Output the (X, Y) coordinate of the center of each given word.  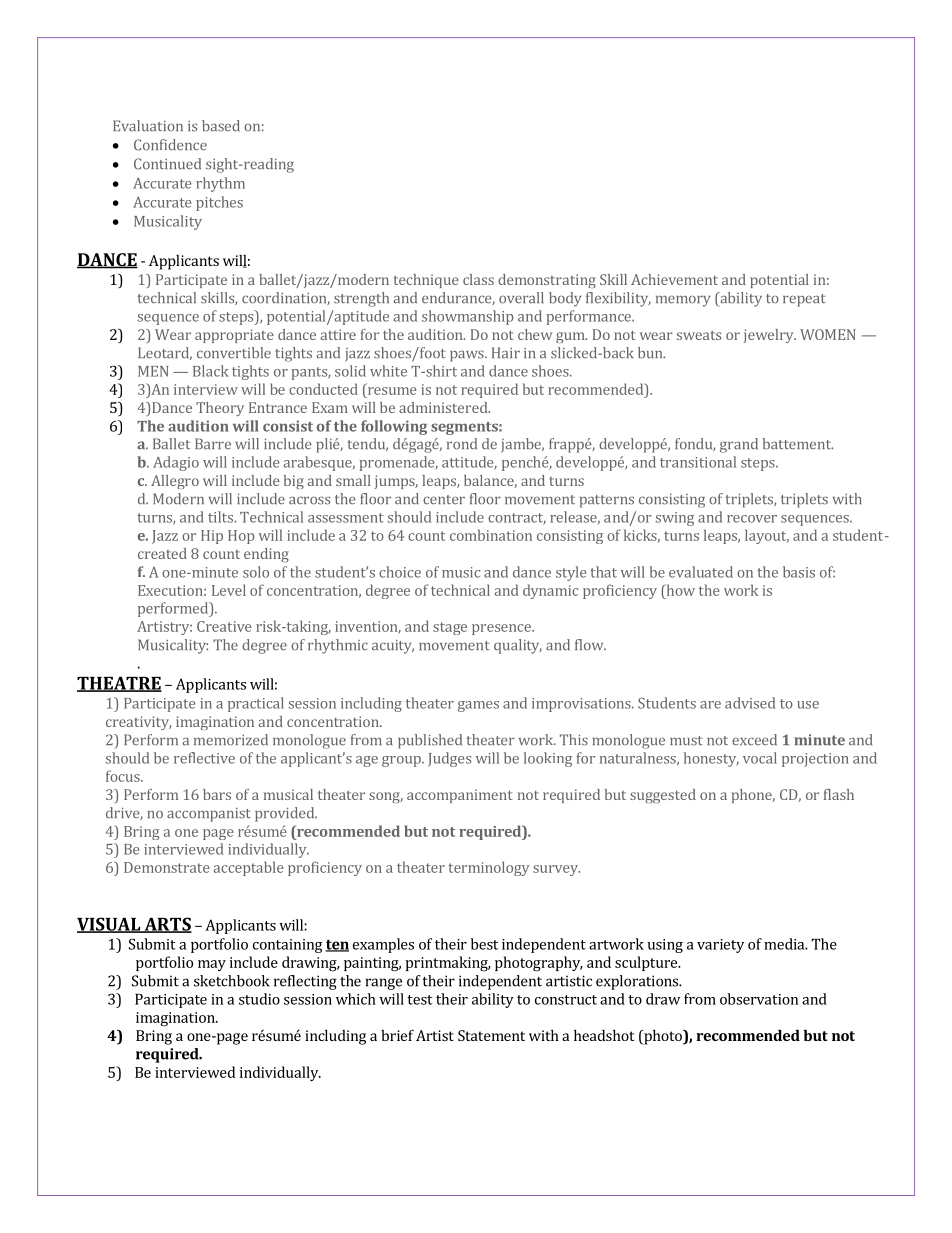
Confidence (170, 145)
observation (759, 999)
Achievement (674, 279)
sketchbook (232, 981)
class (478, 279)
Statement (491, 1035)
